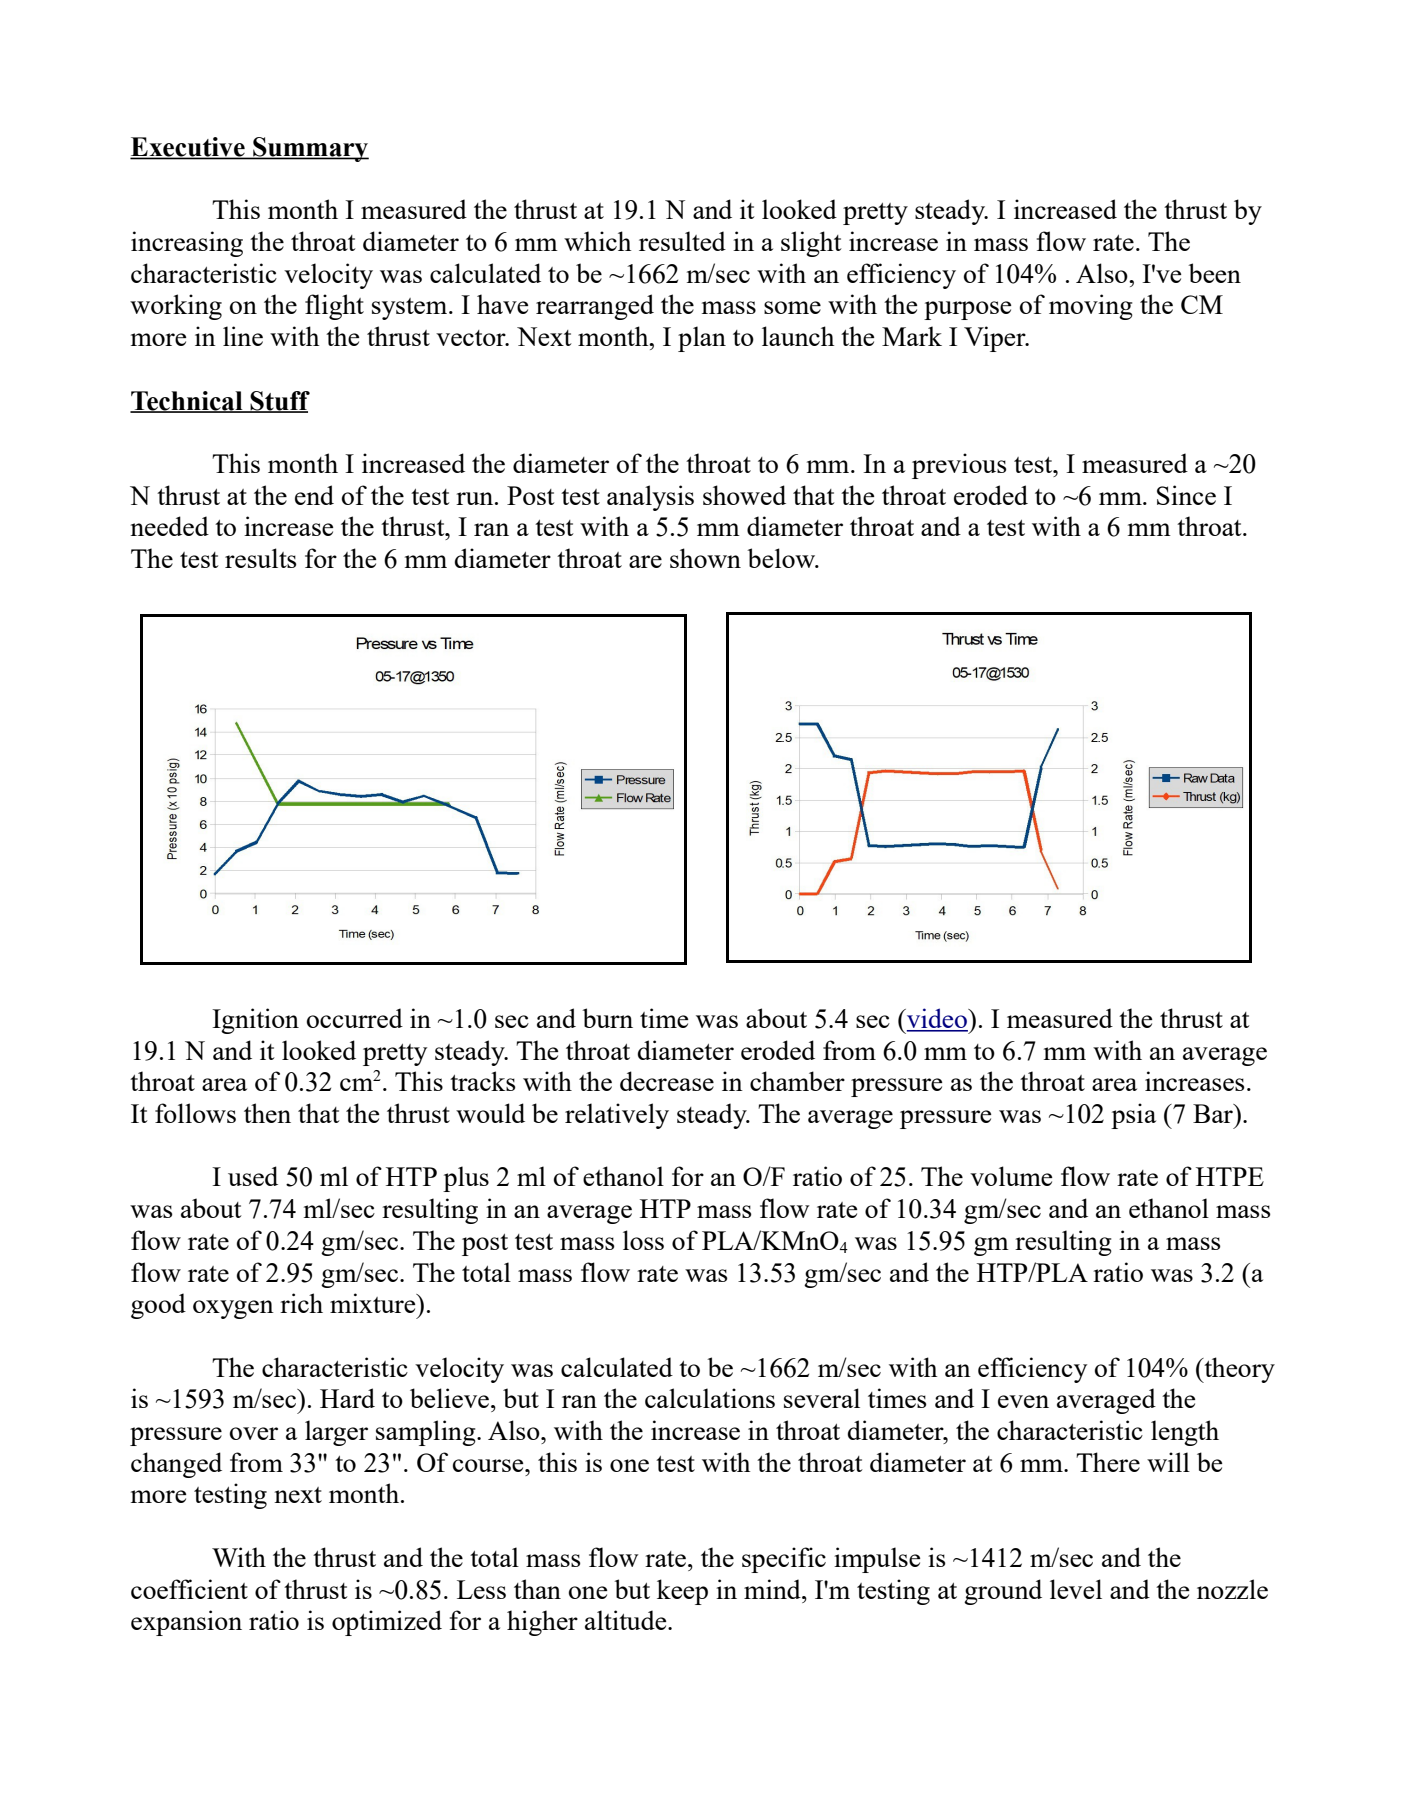 Image resolution: width=1406 pixels, height=1819 pixels. Describe the element at coordinates (310, 149) in the screenshot. I see `Summary` at that location.
